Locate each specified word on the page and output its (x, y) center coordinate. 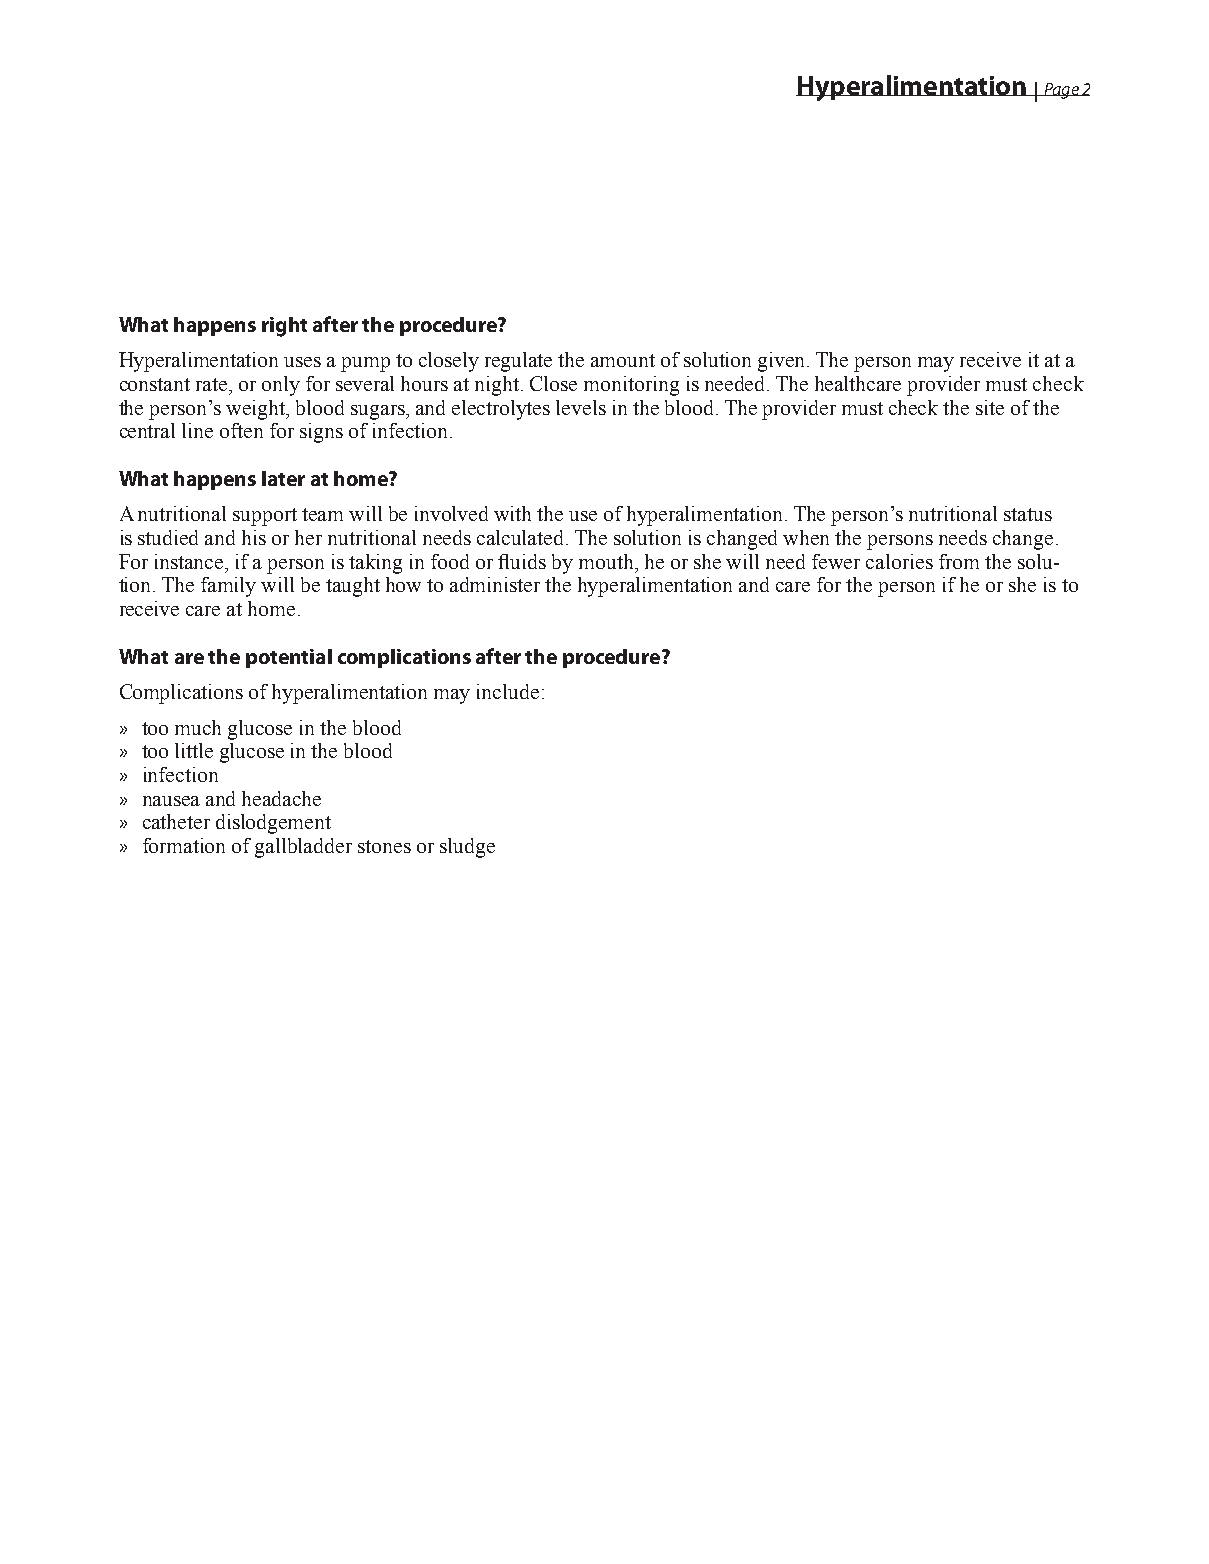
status (1028, 514)
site (990, 407)
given (783, 362)
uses (302, 362)
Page (1061, 91)
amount (623, 360)
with (512, 513)
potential (289, 658)
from (959, 561)
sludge (467, 848)
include (508, 691)
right (284, 327)
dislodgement (273, 824)
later (283, 478)
